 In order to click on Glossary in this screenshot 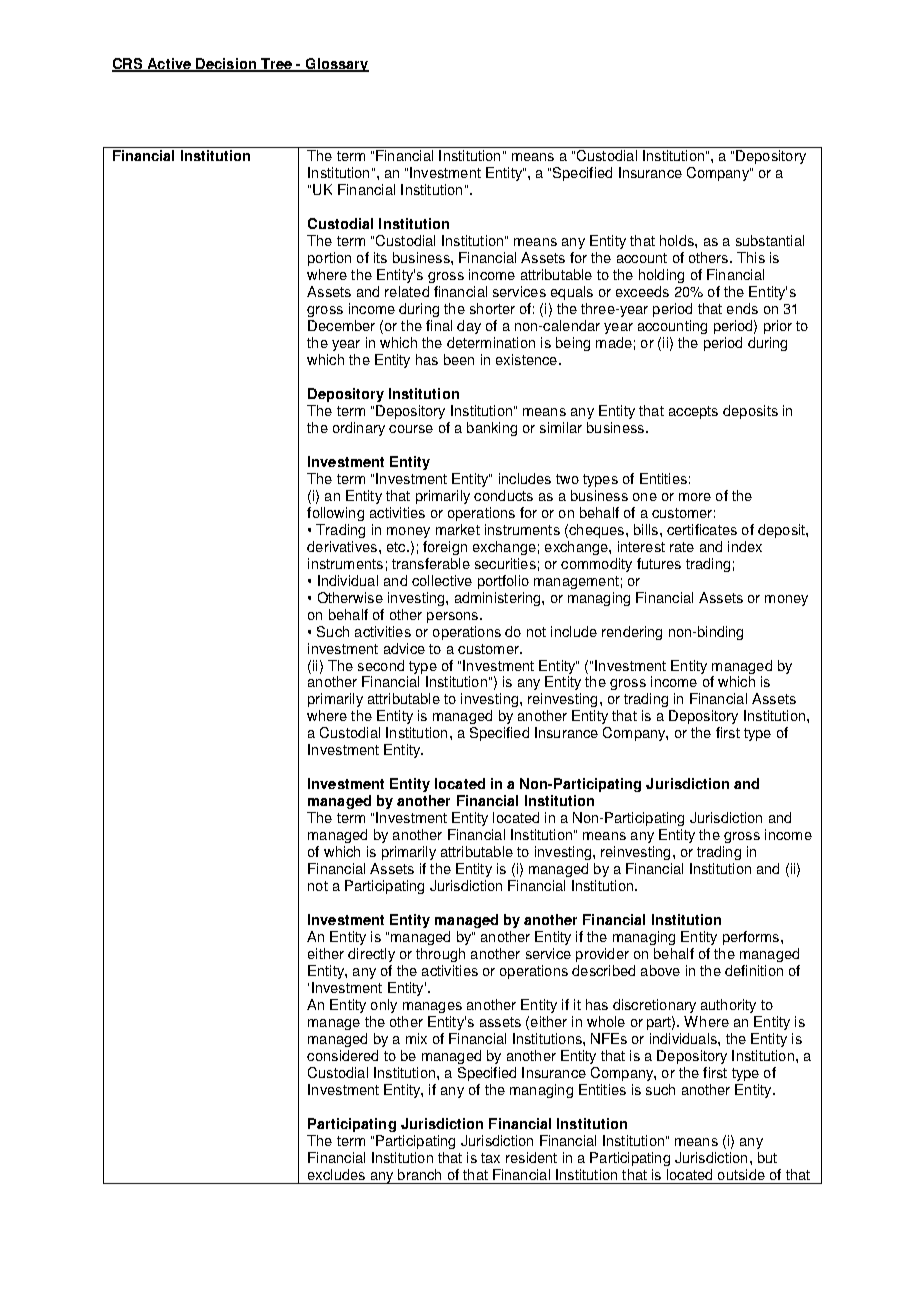, I will do `click(336, 65)`.
